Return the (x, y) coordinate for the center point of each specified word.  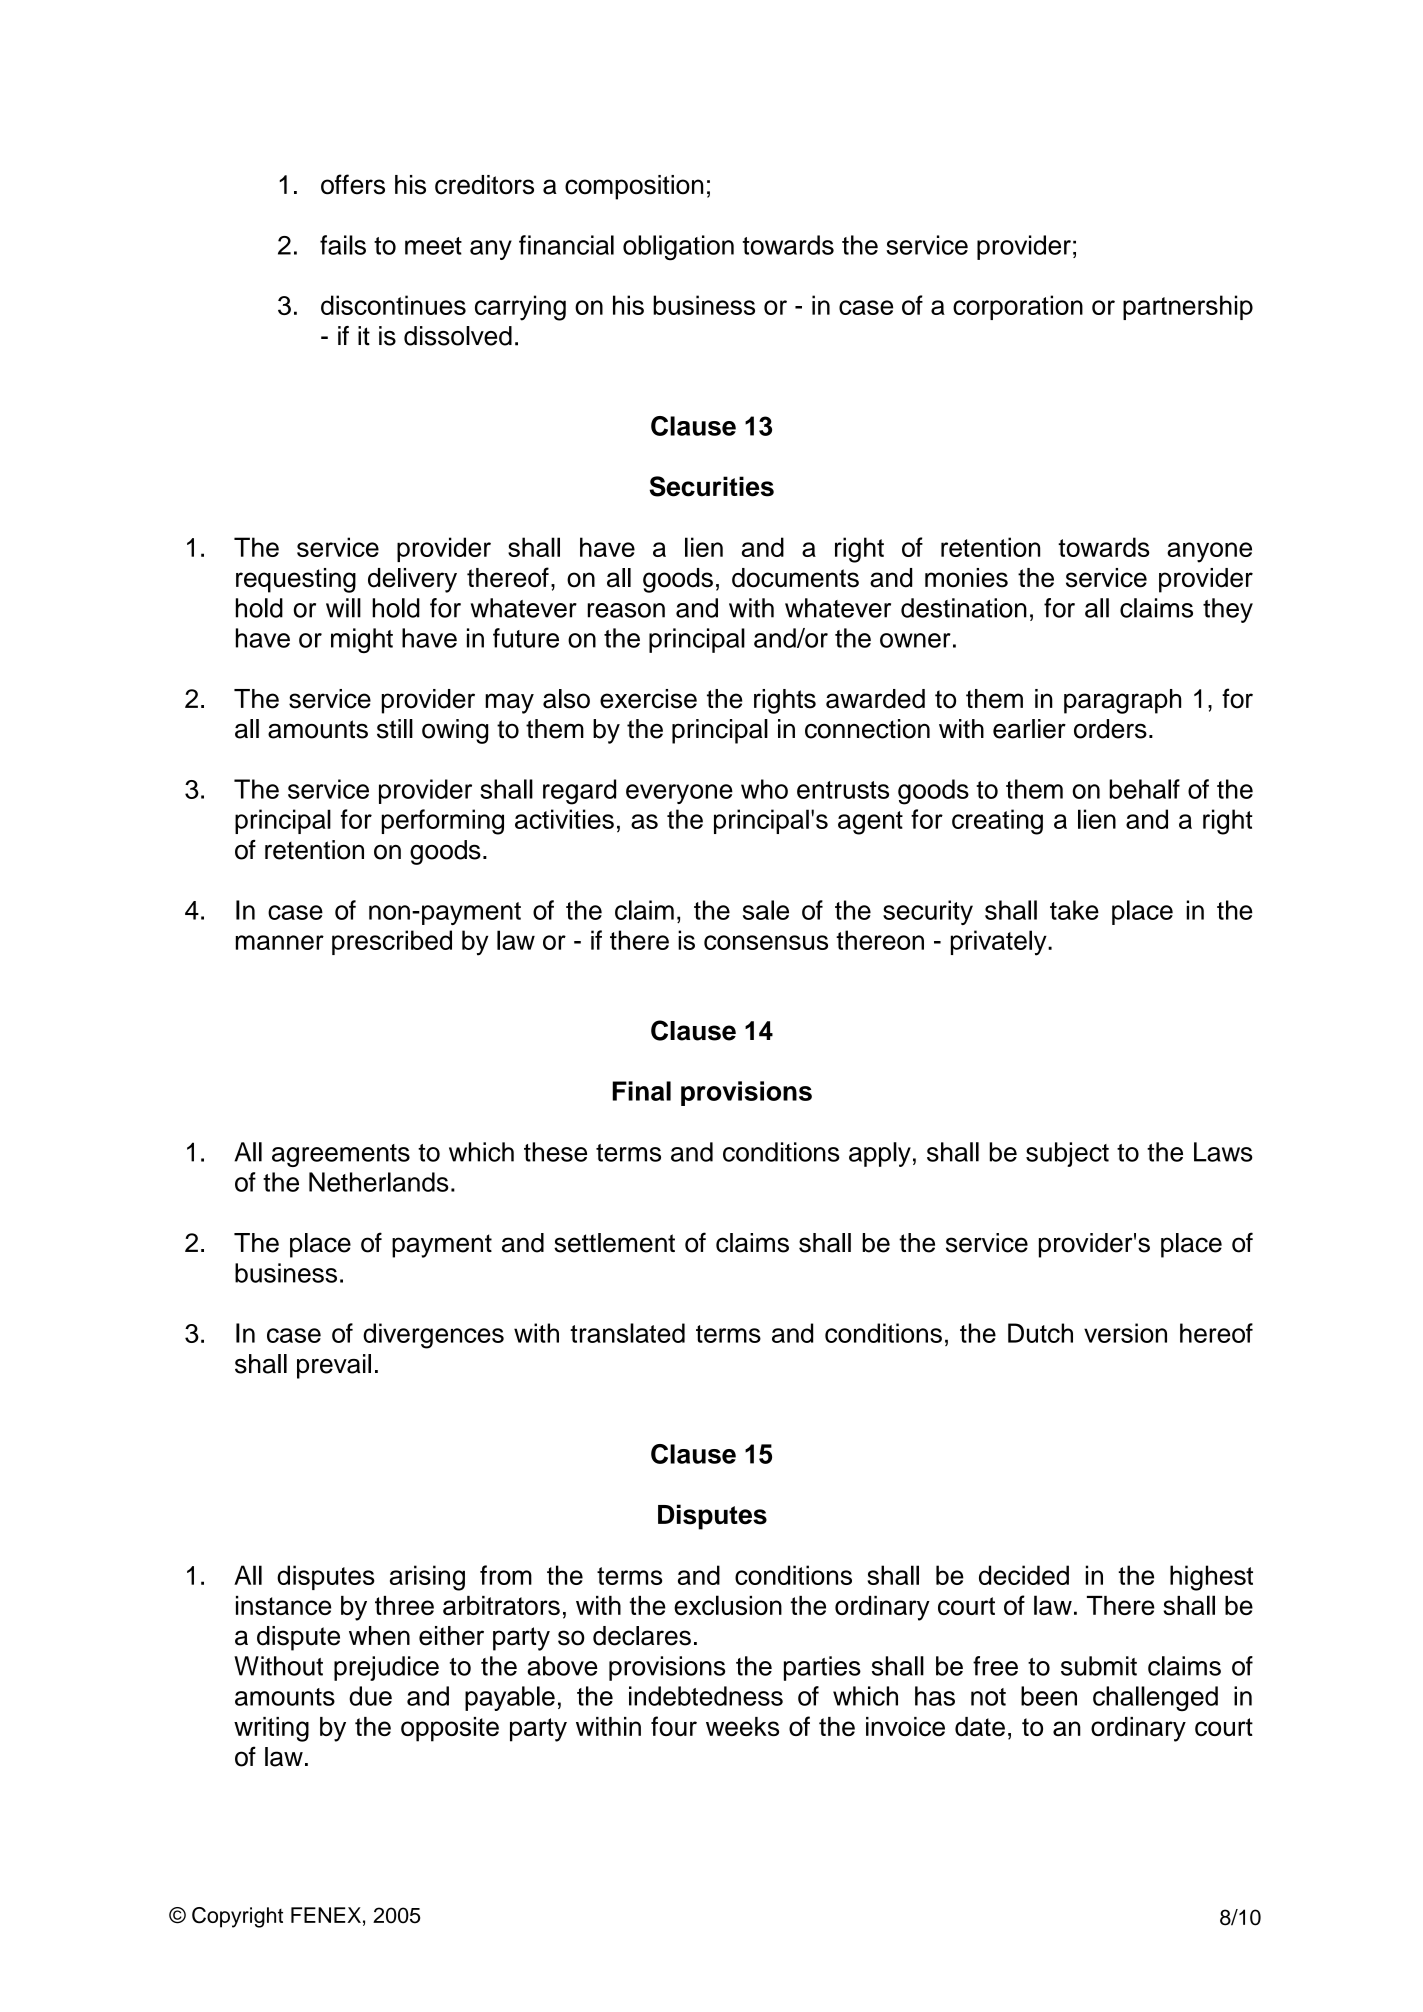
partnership (1188, 307)
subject (1067, 1154)
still (395, 729)
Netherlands (379, 1182)
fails (343, 245)
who (764, 789)
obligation (678, 248)
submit (1099, 1666)
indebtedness (706, 1696)
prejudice (386, 1668)
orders (1110, 729)
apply (880, 1154)
